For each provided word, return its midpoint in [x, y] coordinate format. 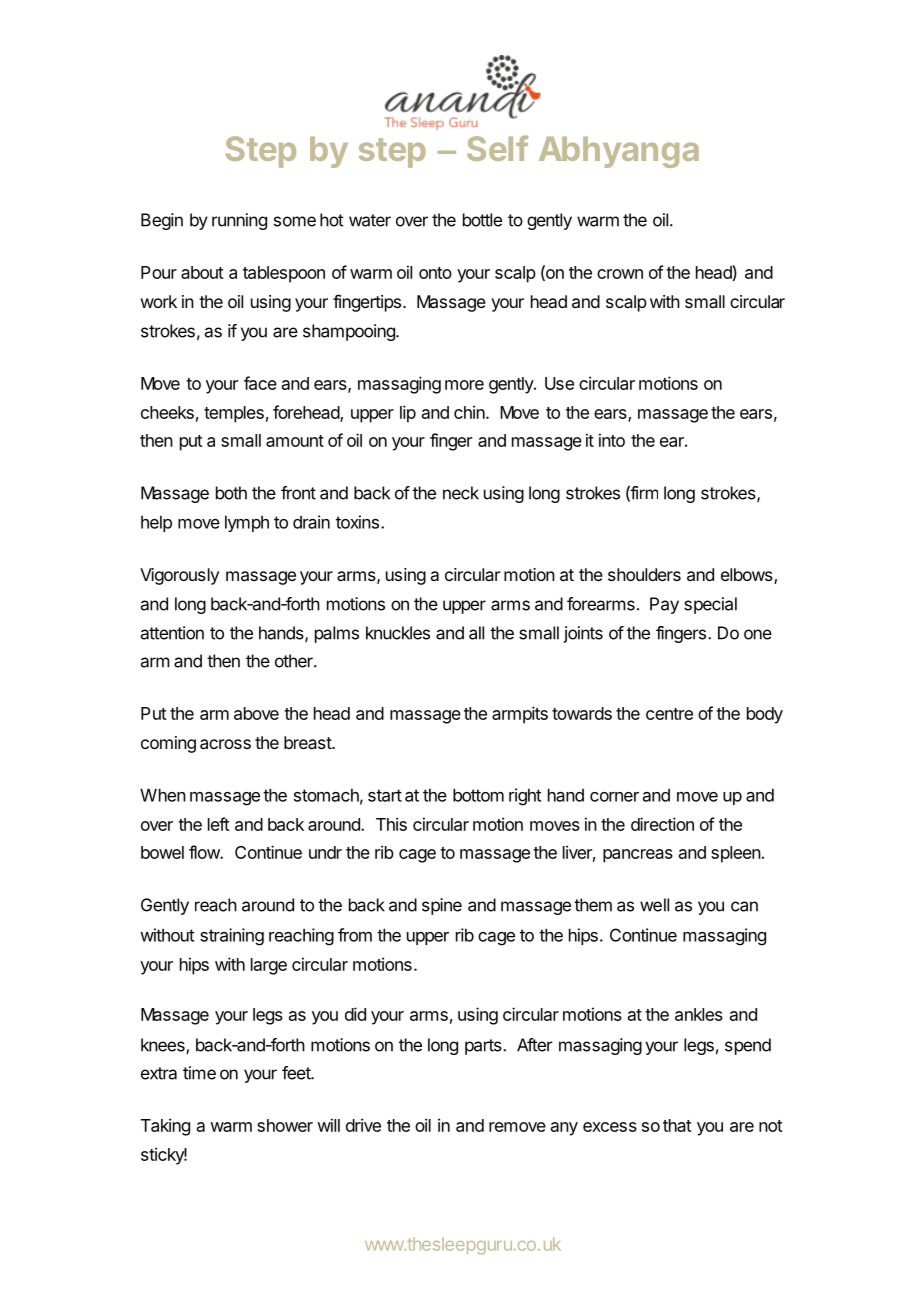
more [464, 385]
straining [232, 937]
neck [461, 493]
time [199, 1073]
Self [498, 148]
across [225, 744]
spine [442, 906]
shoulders [644, 574]
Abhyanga [619, 152]
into [612, 440]
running [239, 221]
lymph [247, 523]
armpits [520, 715]
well [654, 905]
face [260, 383]
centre [669, 714]
